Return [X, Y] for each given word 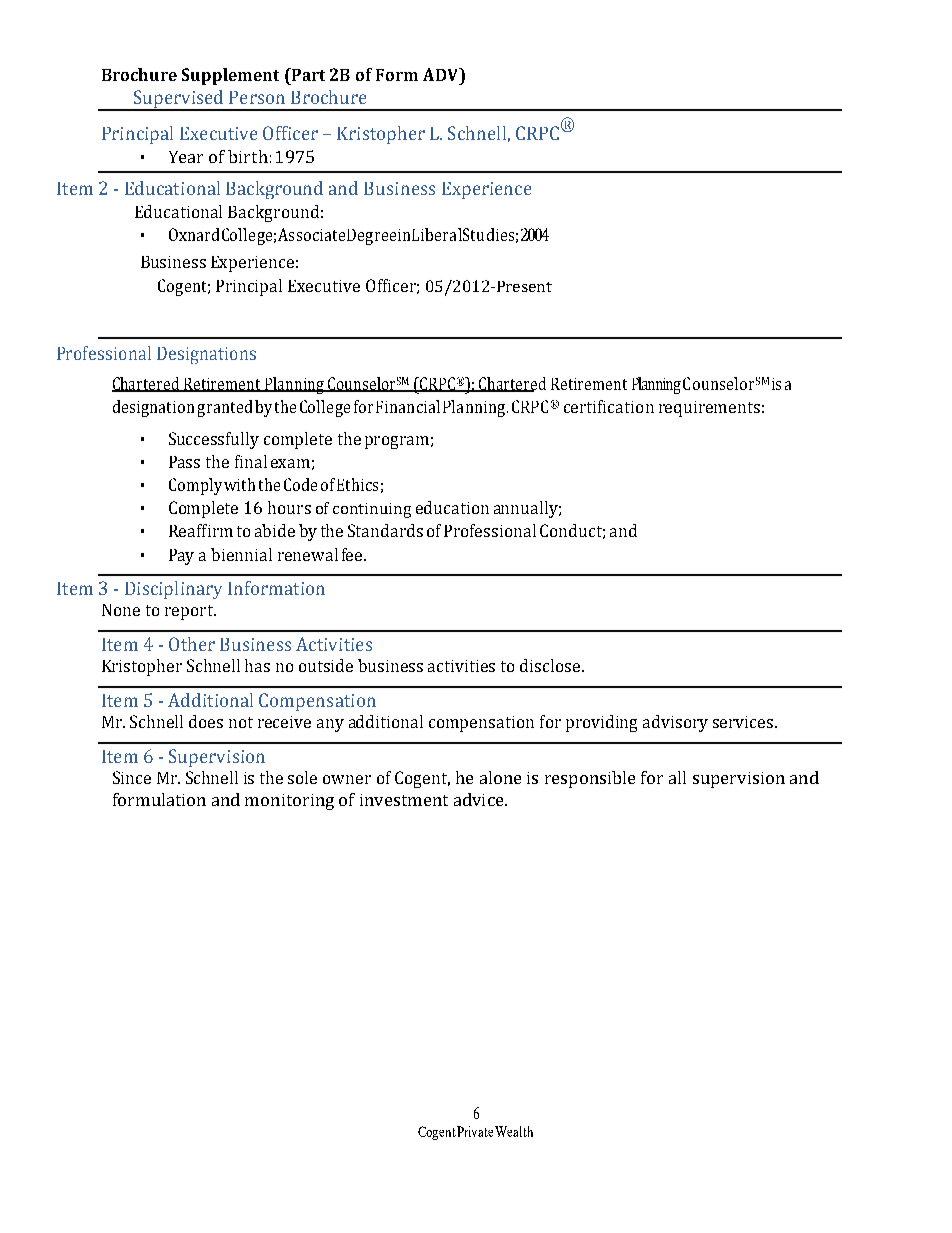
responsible [590, 779]
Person [257, 97]
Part [307, 74]
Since [132, 777]
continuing [372, 510]
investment [404, 800]
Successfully [214, 440]
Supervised [178, 100]
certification [609, 406]
